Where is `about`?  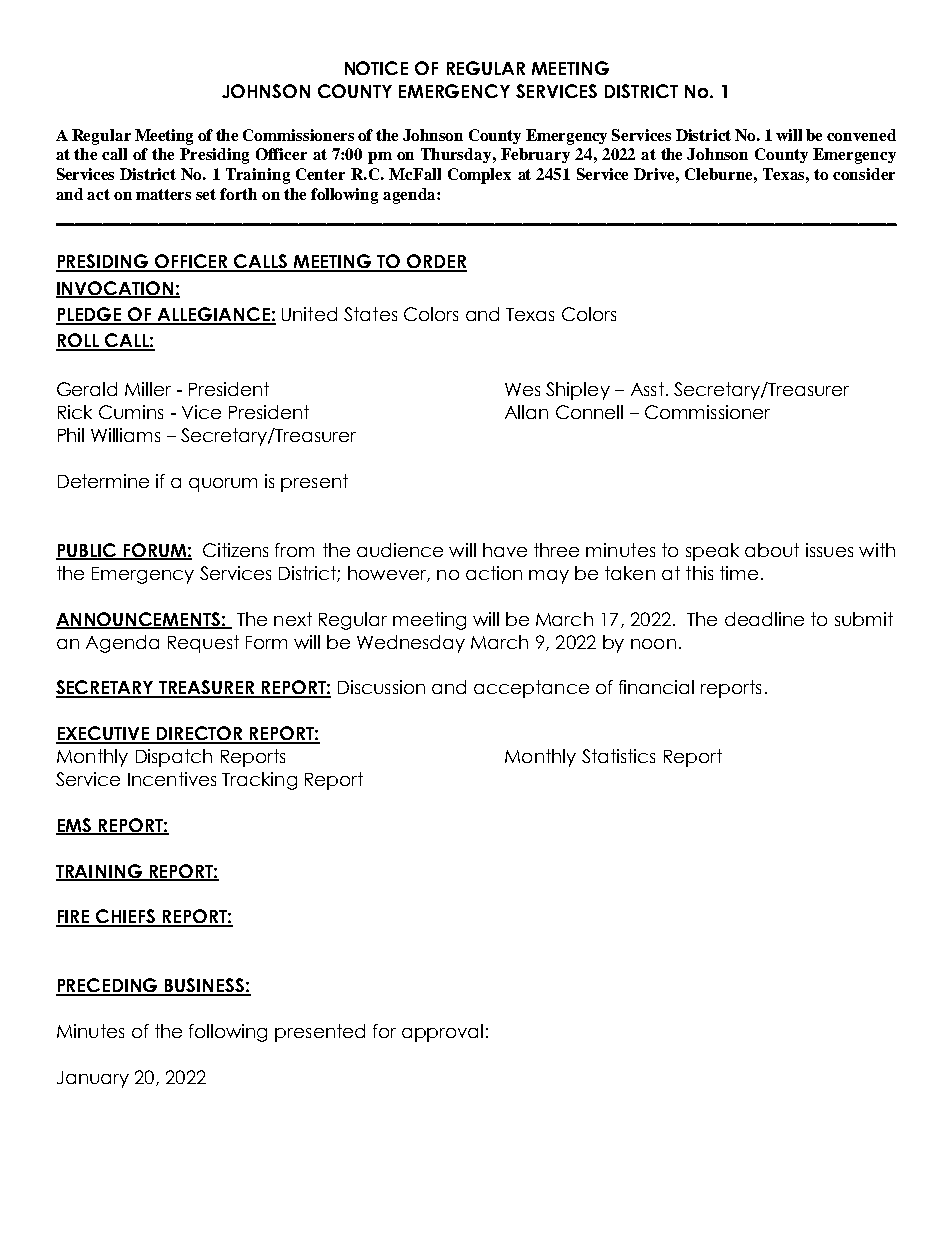
about is located at coordinates (772, 550).
